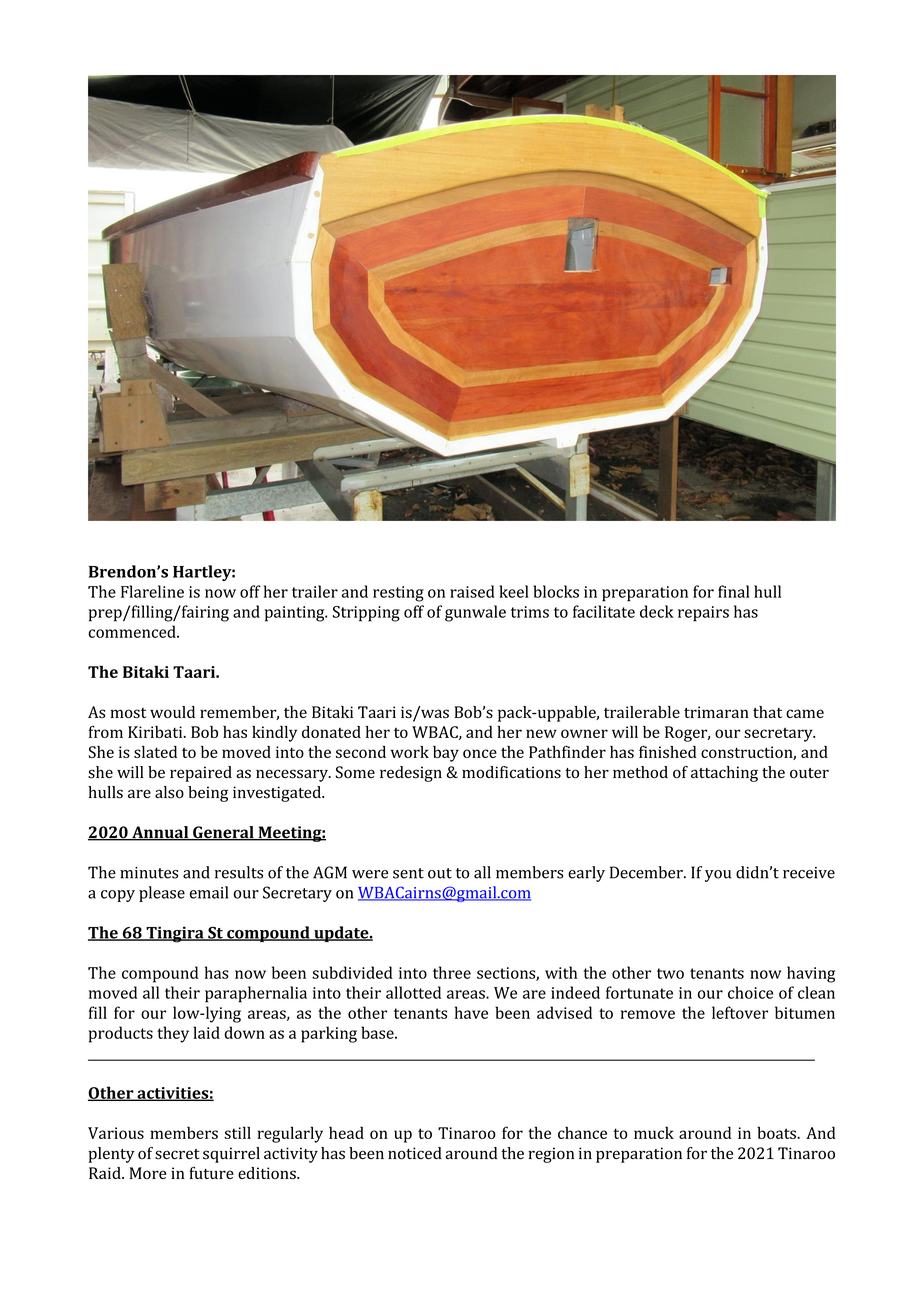 The width and height of the screenshot is (924, 1309). Describe the element at coordinates (724, 774) in the screenshot. I see `attaching` at that location.
